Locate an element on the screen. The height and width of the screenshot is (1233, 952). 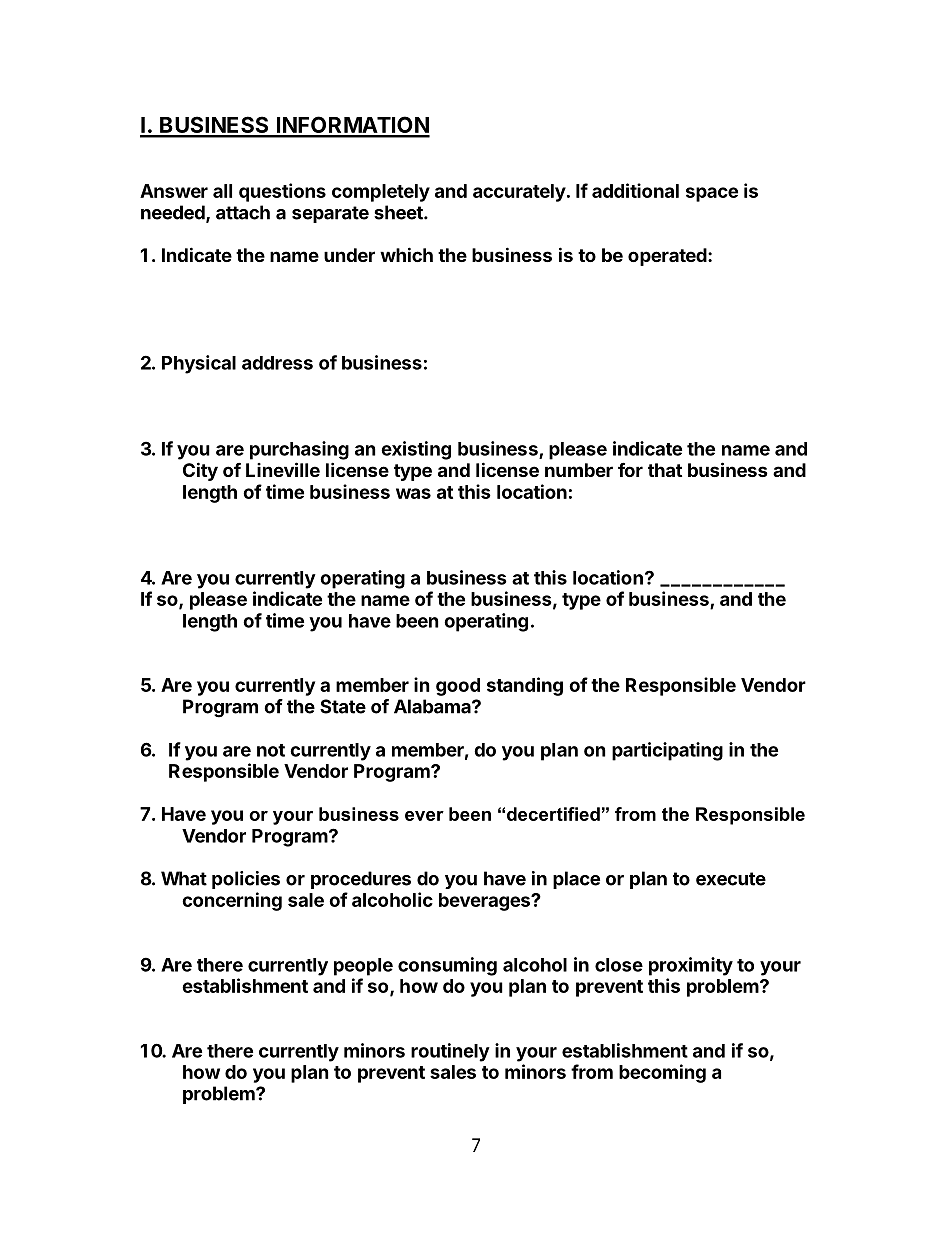
policies is located at coordinates (246, 880).
